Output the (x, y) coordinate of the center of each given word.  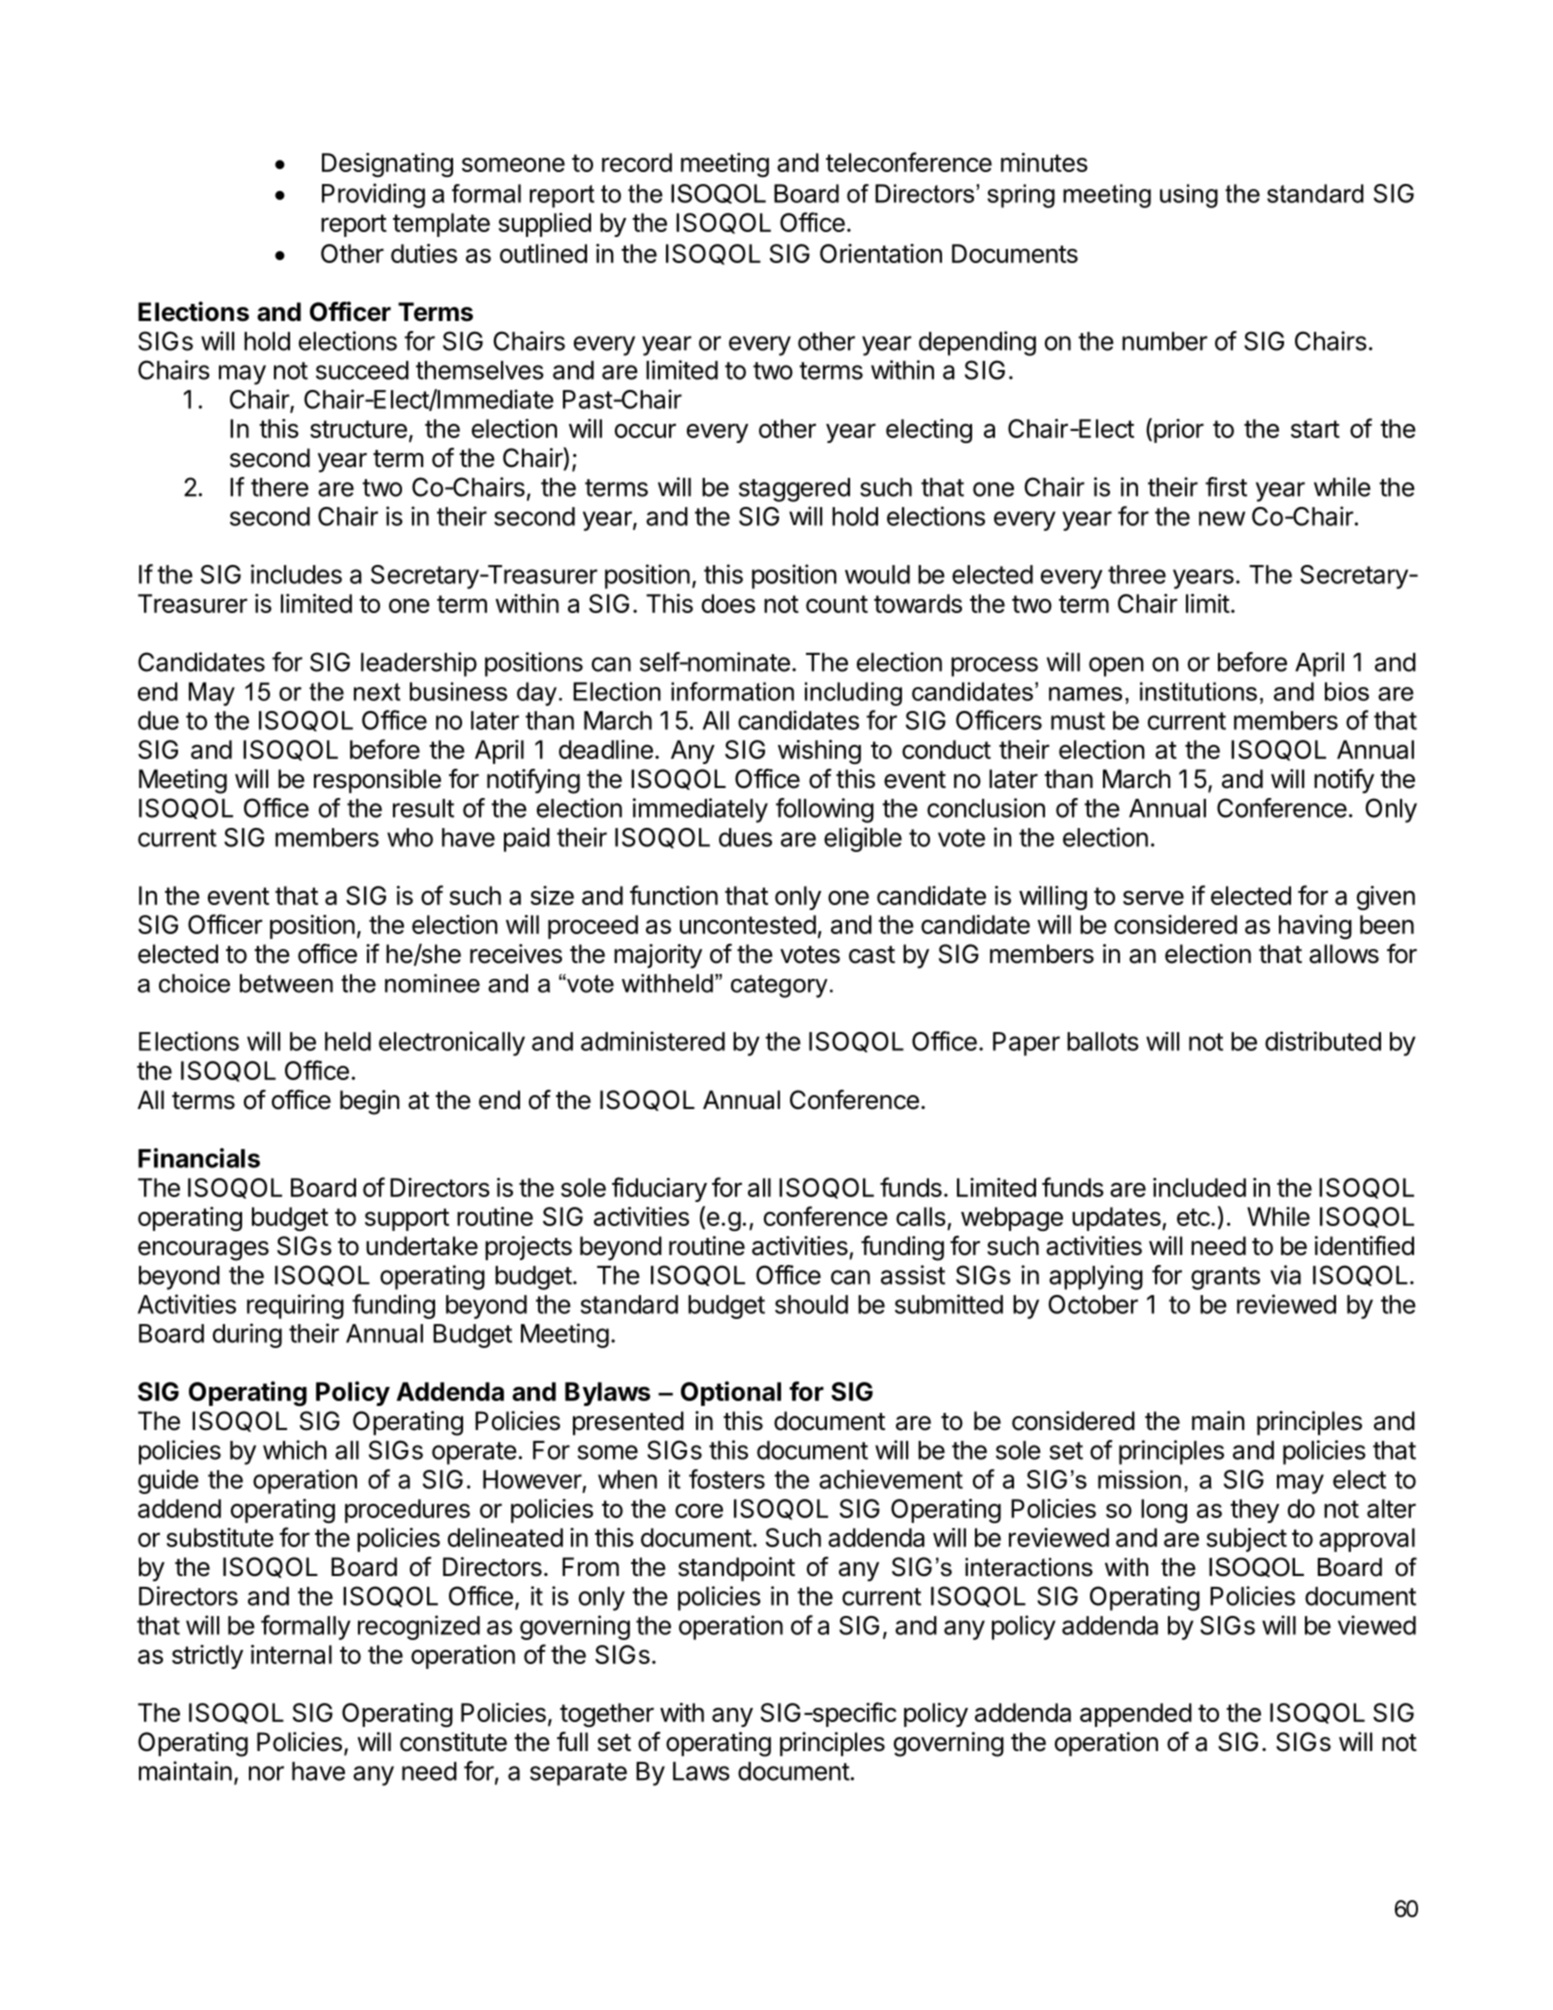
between (286, 983)
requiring (295, 1306)
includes (296, 574)
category (779, 986)
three (1137, 574)
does (728, 603)
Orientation (881, 253)
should (811, 1304)
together (607, 1715)
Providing (373, 195)
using (1189, 196)
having (1315, 927)
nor (266, 1773)
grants (1225, 1278)
